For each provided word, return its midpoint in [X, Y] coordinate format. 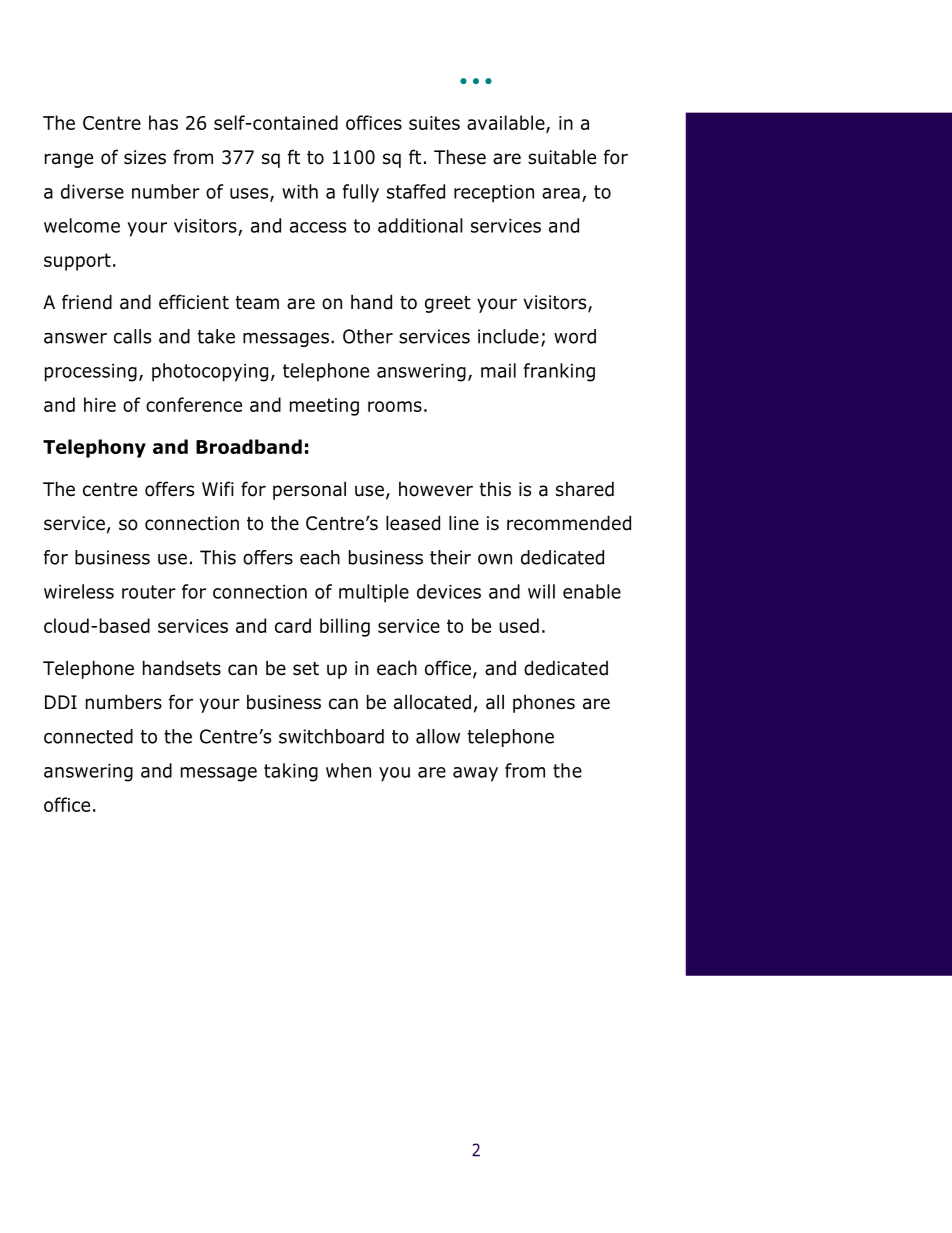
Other [368, 336]
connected [88, 736]
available [507, 124]
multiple [374, 593]
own [495, 559]
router [149, 592]
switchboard [331, 736]
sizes [145, 157]
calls [132, 336]
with [300, 191]
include [508, 336]
